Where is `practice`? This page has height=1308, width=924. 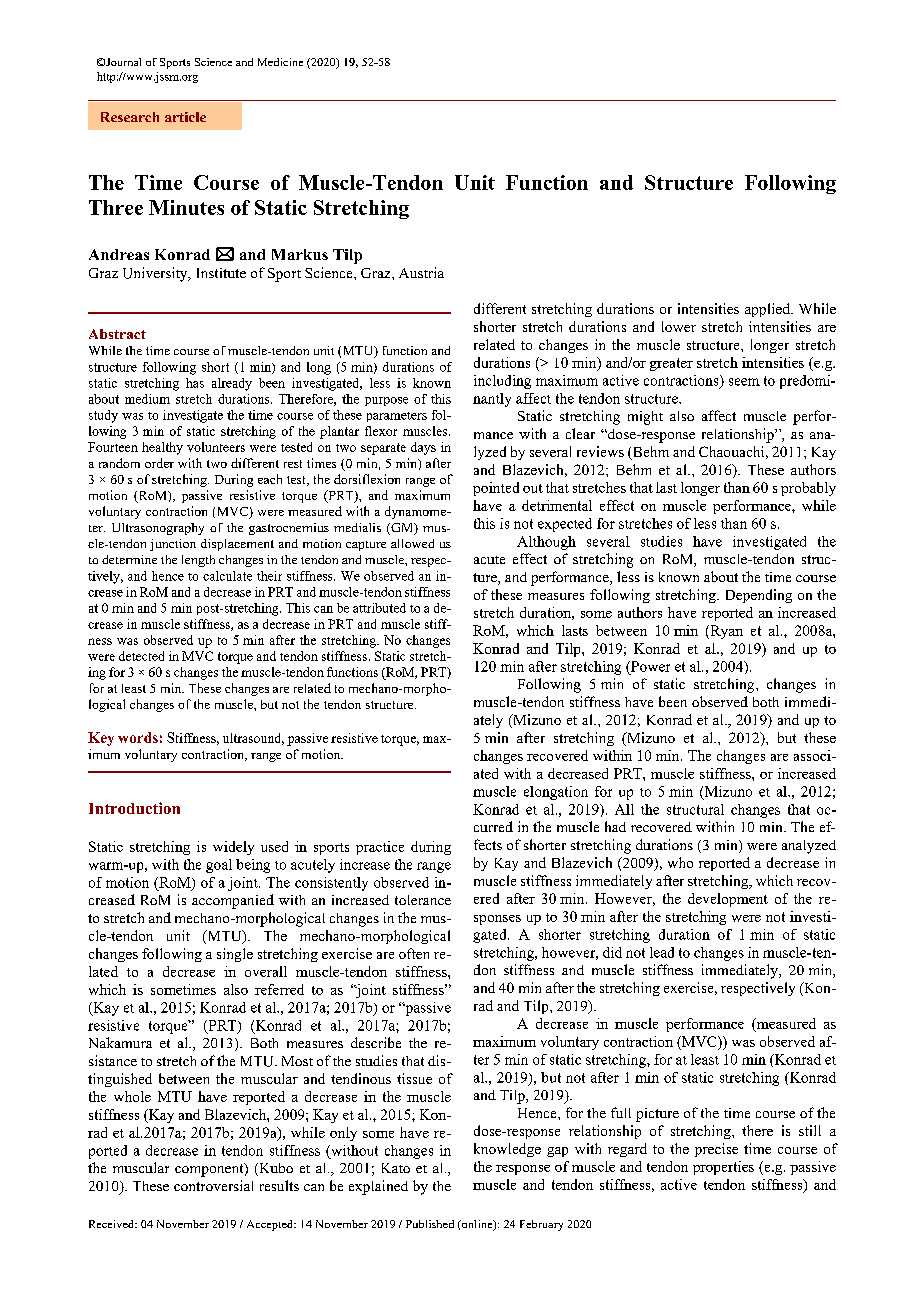 practice is located at coordinates (380, 848).
